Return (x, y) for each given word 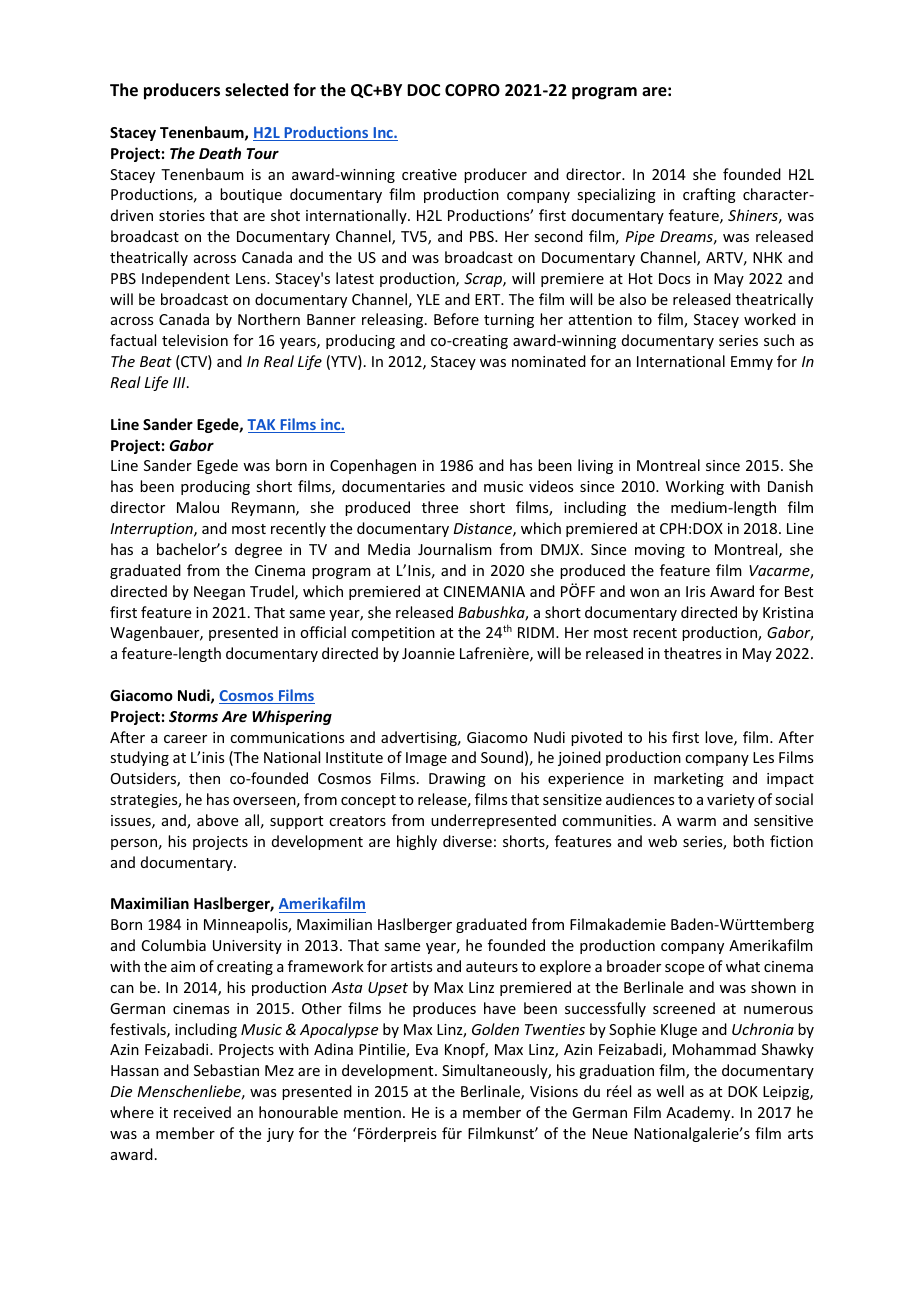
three (440, 507)
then (204, 778)
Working (695, 487)
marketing (689, 779)
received (202, 1112)
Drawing (457, 780)
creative (429, 174)
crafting (709, 195)
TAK (262, 426)
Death (220, 153)
